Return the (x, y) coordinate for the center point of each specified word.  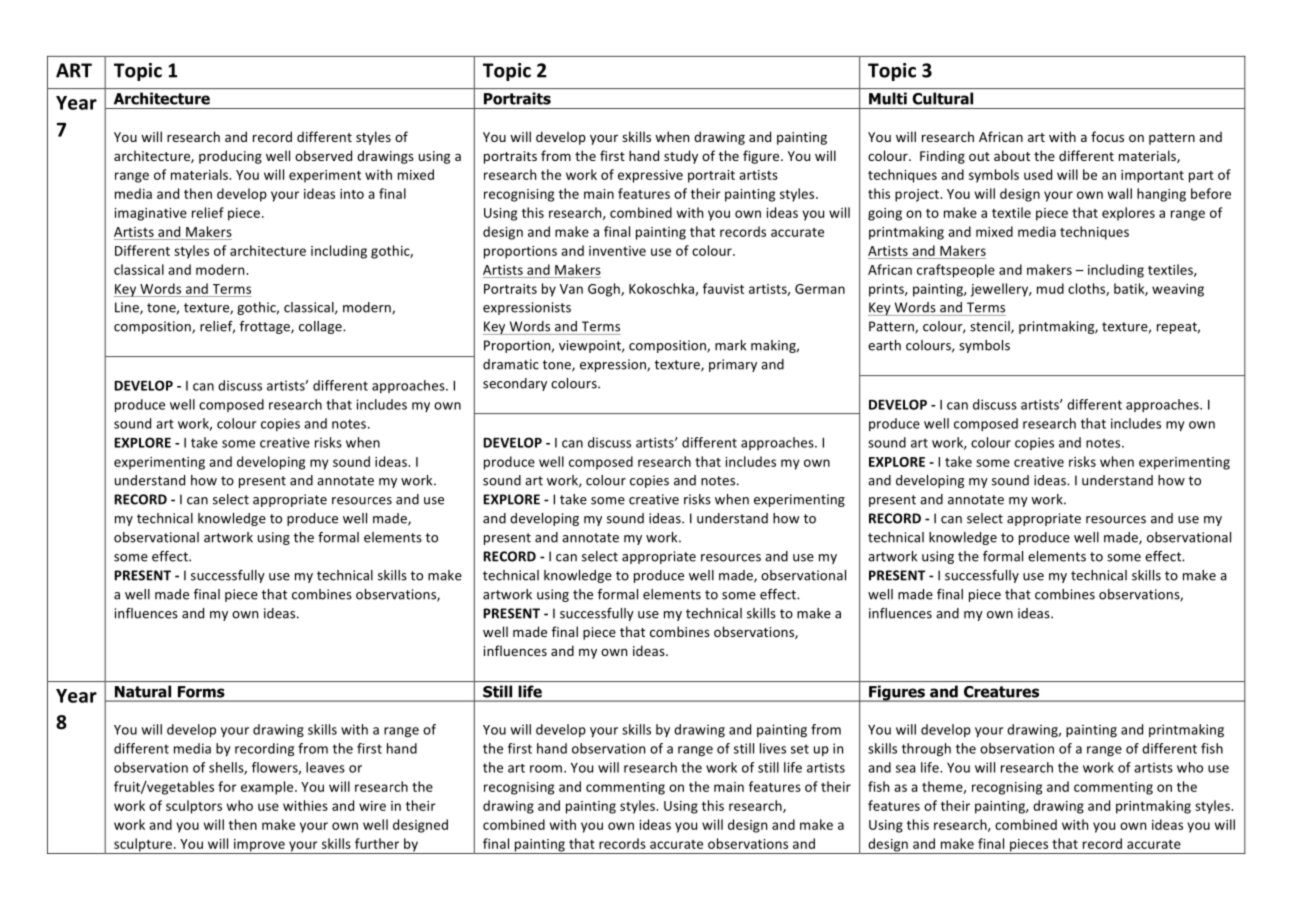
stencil (991, 327)
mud (1050, 288)
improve (259, 846)
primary (733, 365)
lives (773, 748)
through (926, 749)
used (1038, 174)
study (681, 157)
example (268, 788)
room (546, 769)
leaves (325, 767)
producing (230, 157)
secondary (515, 384)
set (800, 749)
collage (321, 327)
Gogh (605, 290)
